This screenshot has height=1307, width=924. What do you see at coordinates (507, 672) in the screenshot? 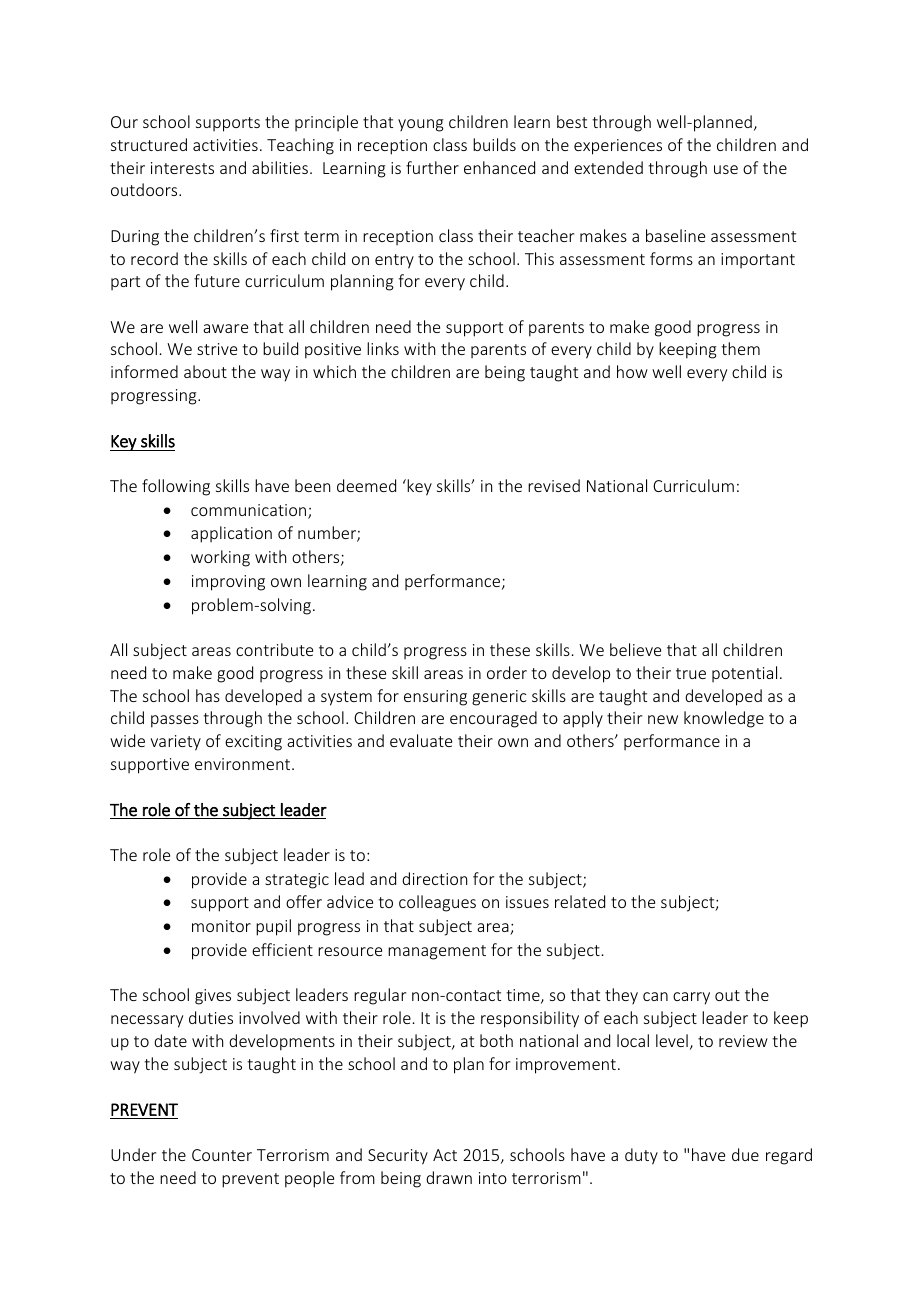
I see `order` at bounding box center [507, 672].
